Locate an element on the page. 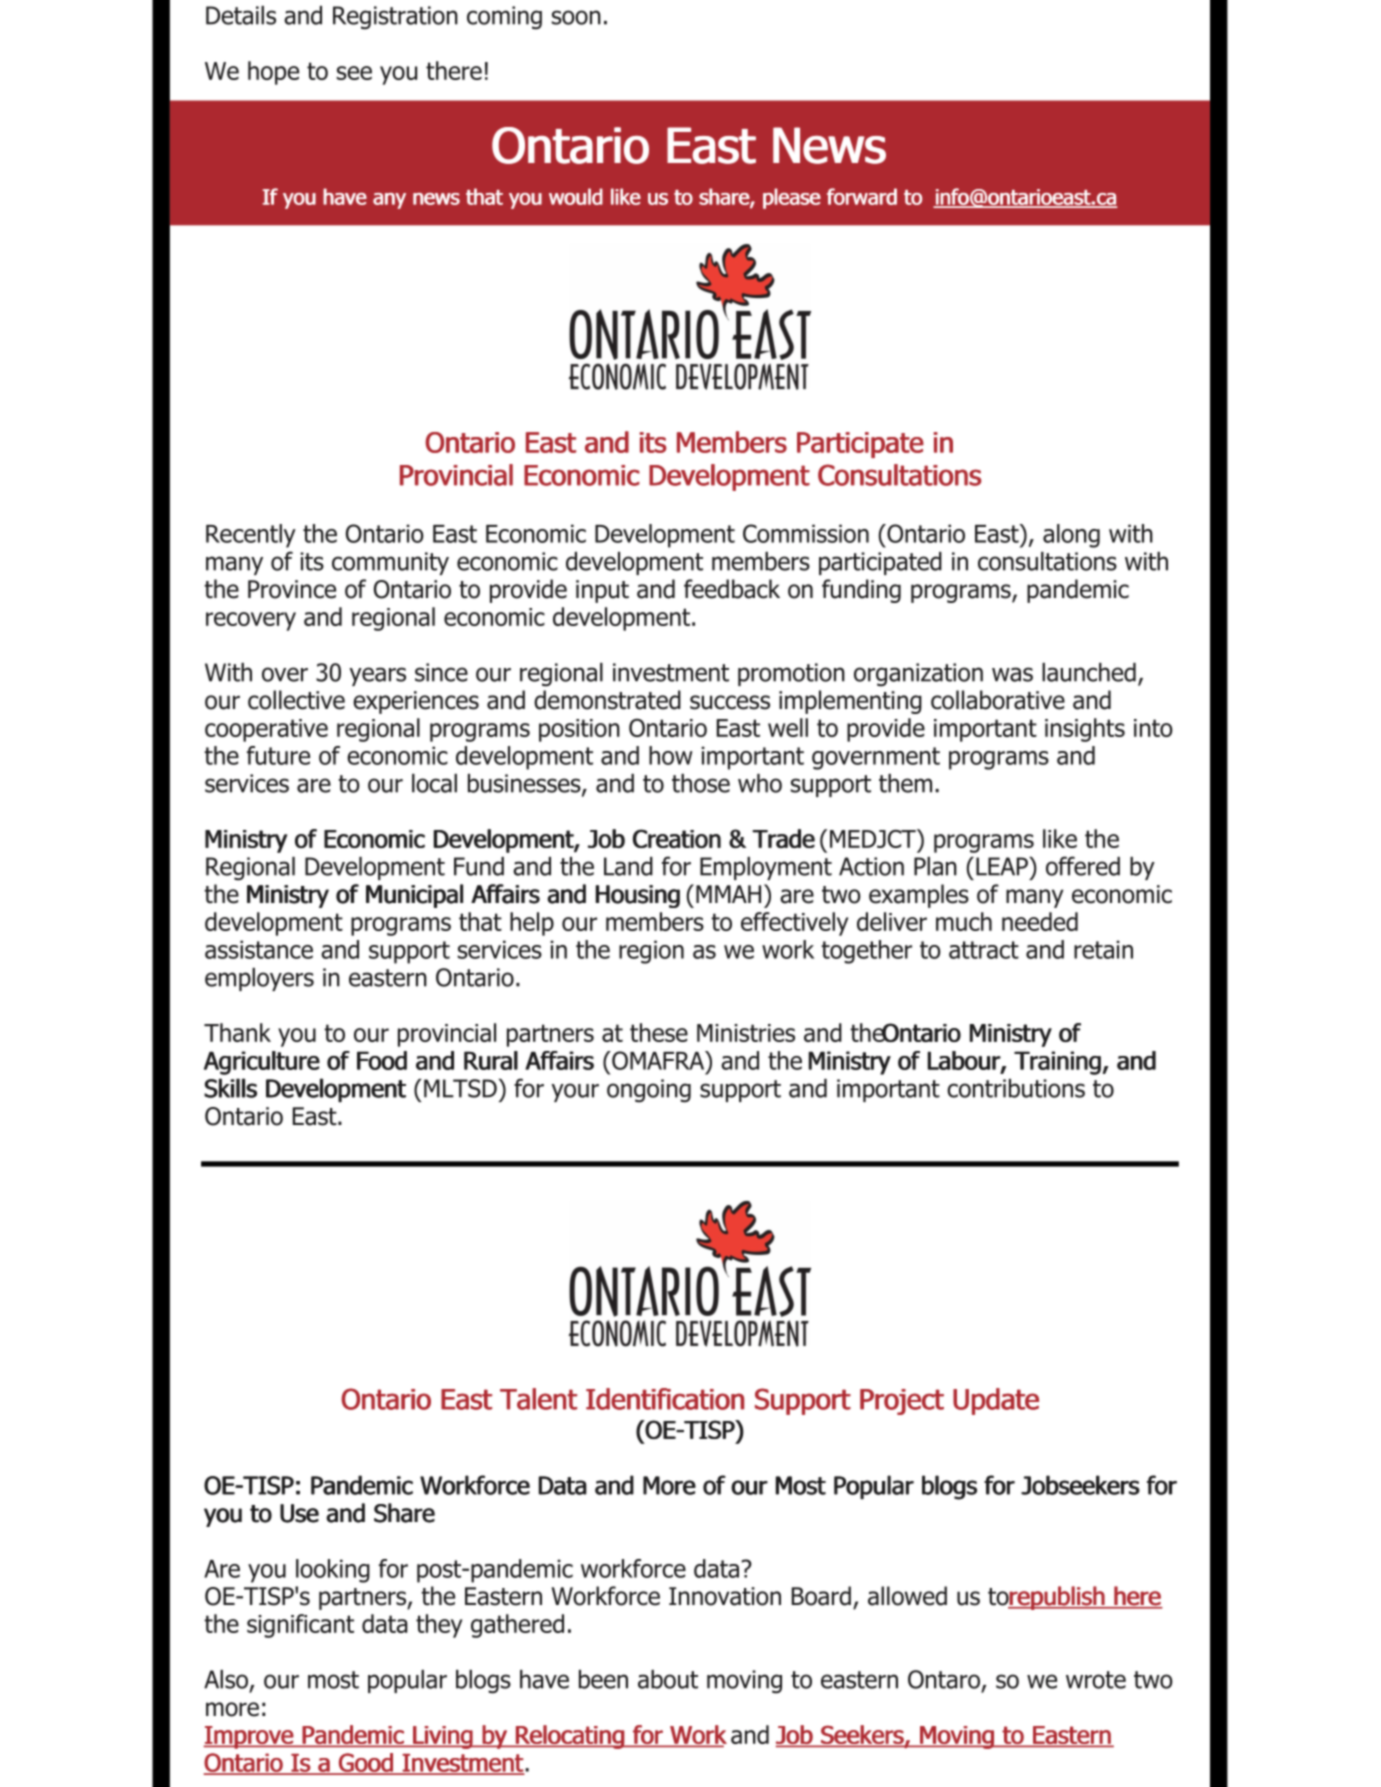 This document has height=1787, width=1381. feedback is located at coordinates (732, 589).
